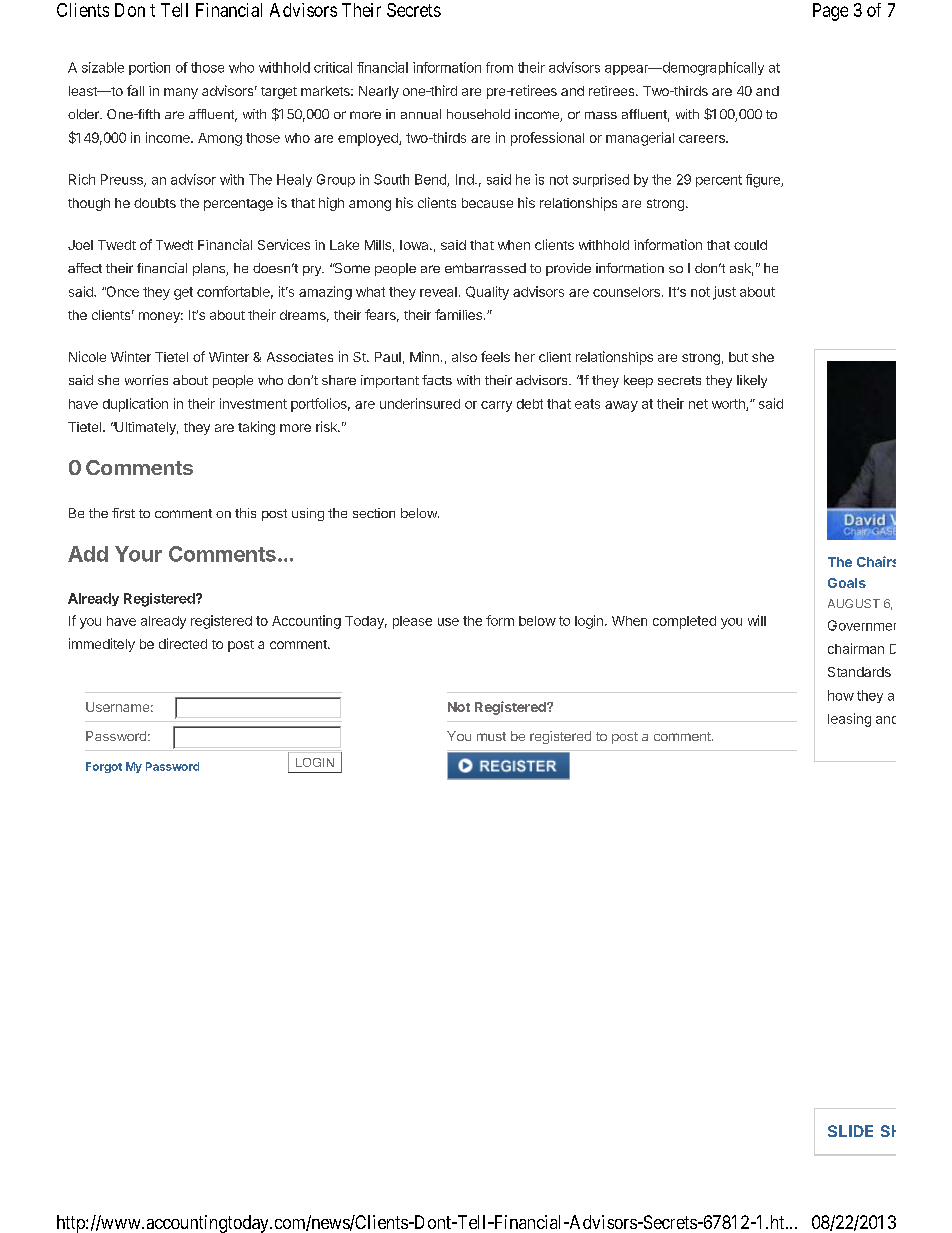 The width and height of the screenshot is (952, 1233). I want to click on Goals, so click(847, 583).
